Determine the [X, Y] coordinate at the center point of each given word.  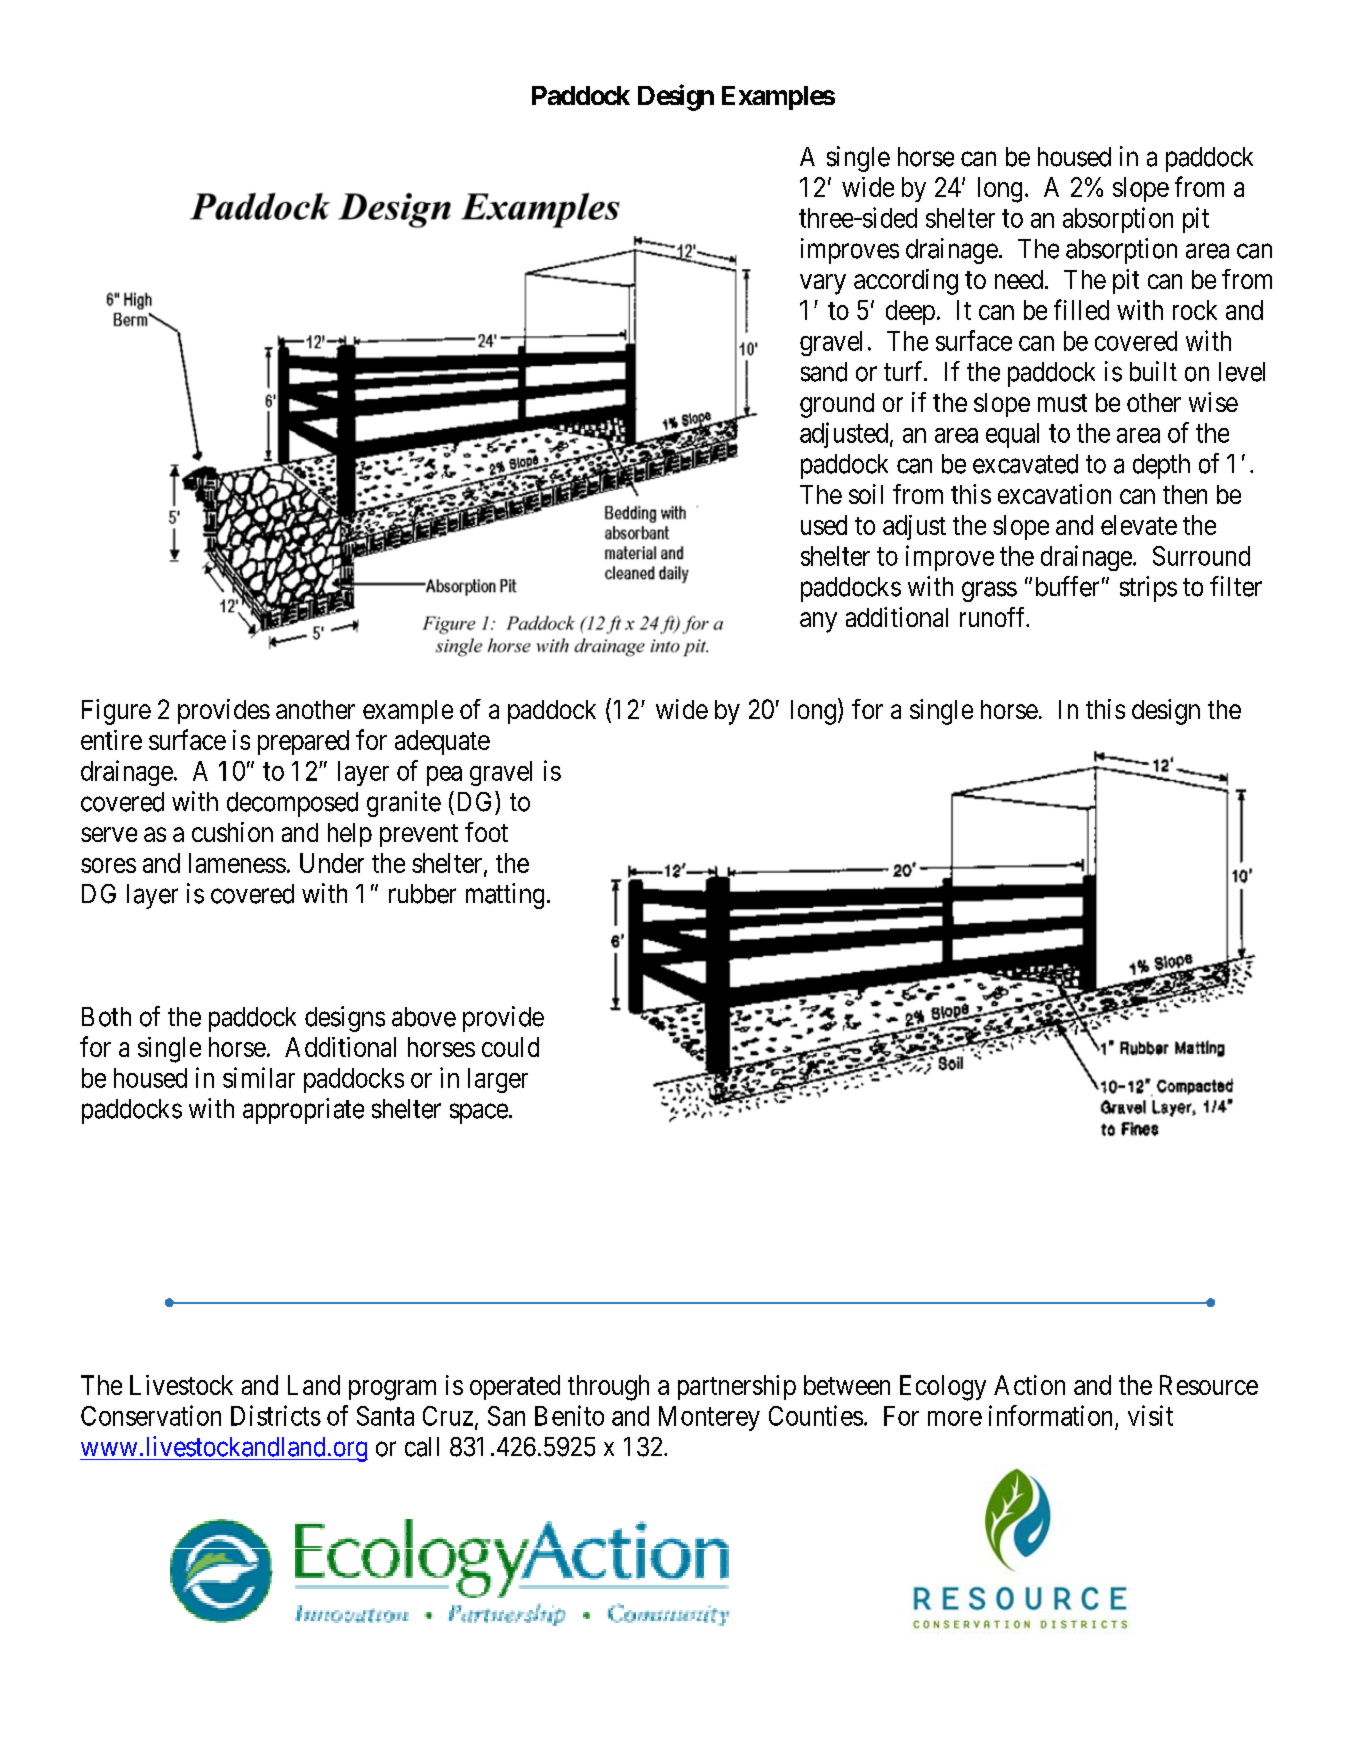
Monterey [709, 1418]
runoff [994, 617]
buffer [1067, 586]
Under [332, 863]
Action [1029, 1385]
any [818, 622]
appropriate [303, 1111]
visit [1150, 1415]
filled [1081, 309]
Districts [276, 1415]
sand [824, 372]
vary [823, 284]
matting [505, 896]
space [479, 1114]
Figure [116, 712]
